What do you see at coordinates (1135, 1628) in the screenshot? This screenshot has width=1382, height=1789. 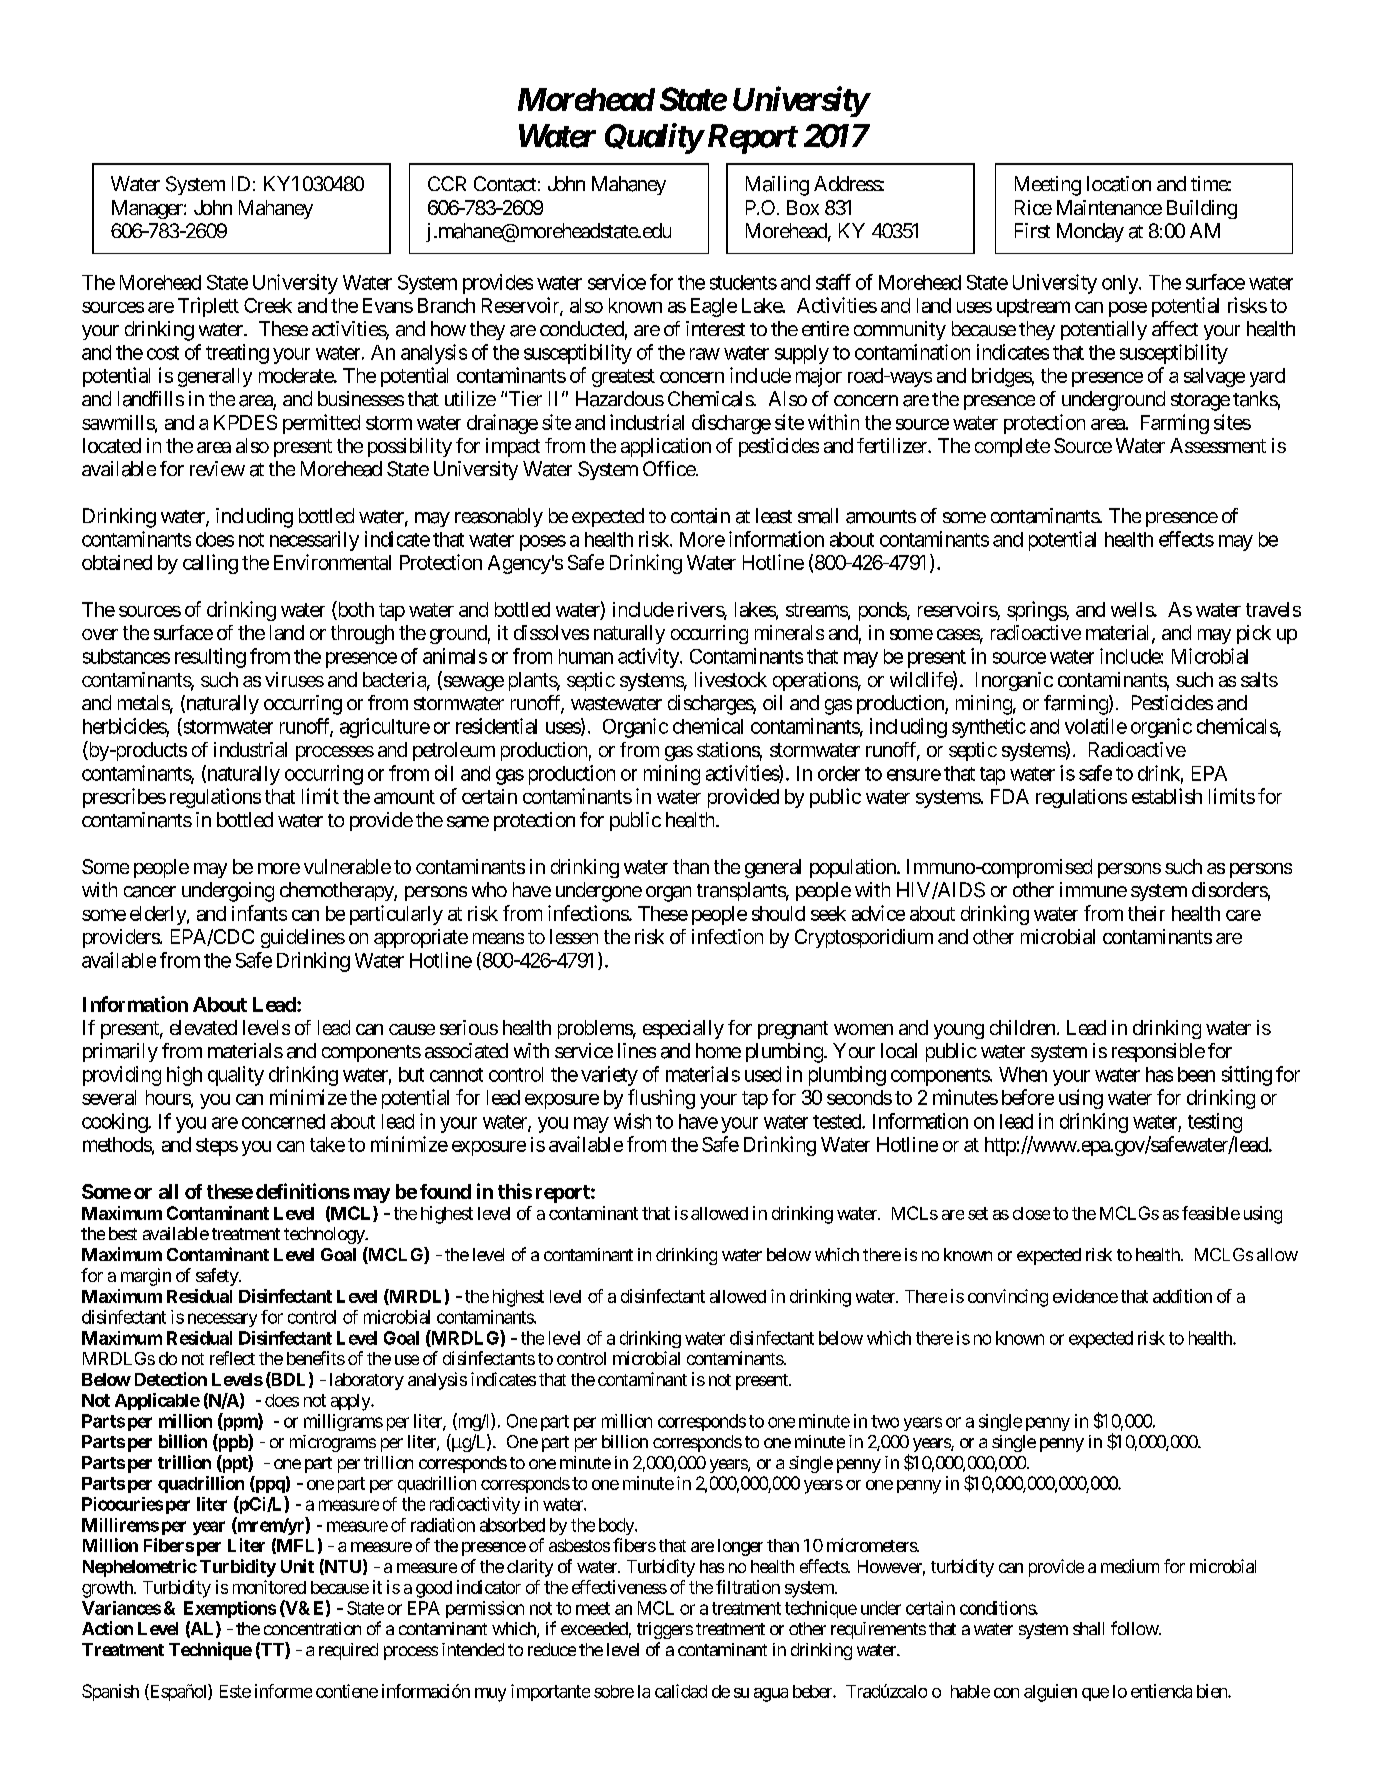 I see `follow` at bounding box center [1135, 1628].
